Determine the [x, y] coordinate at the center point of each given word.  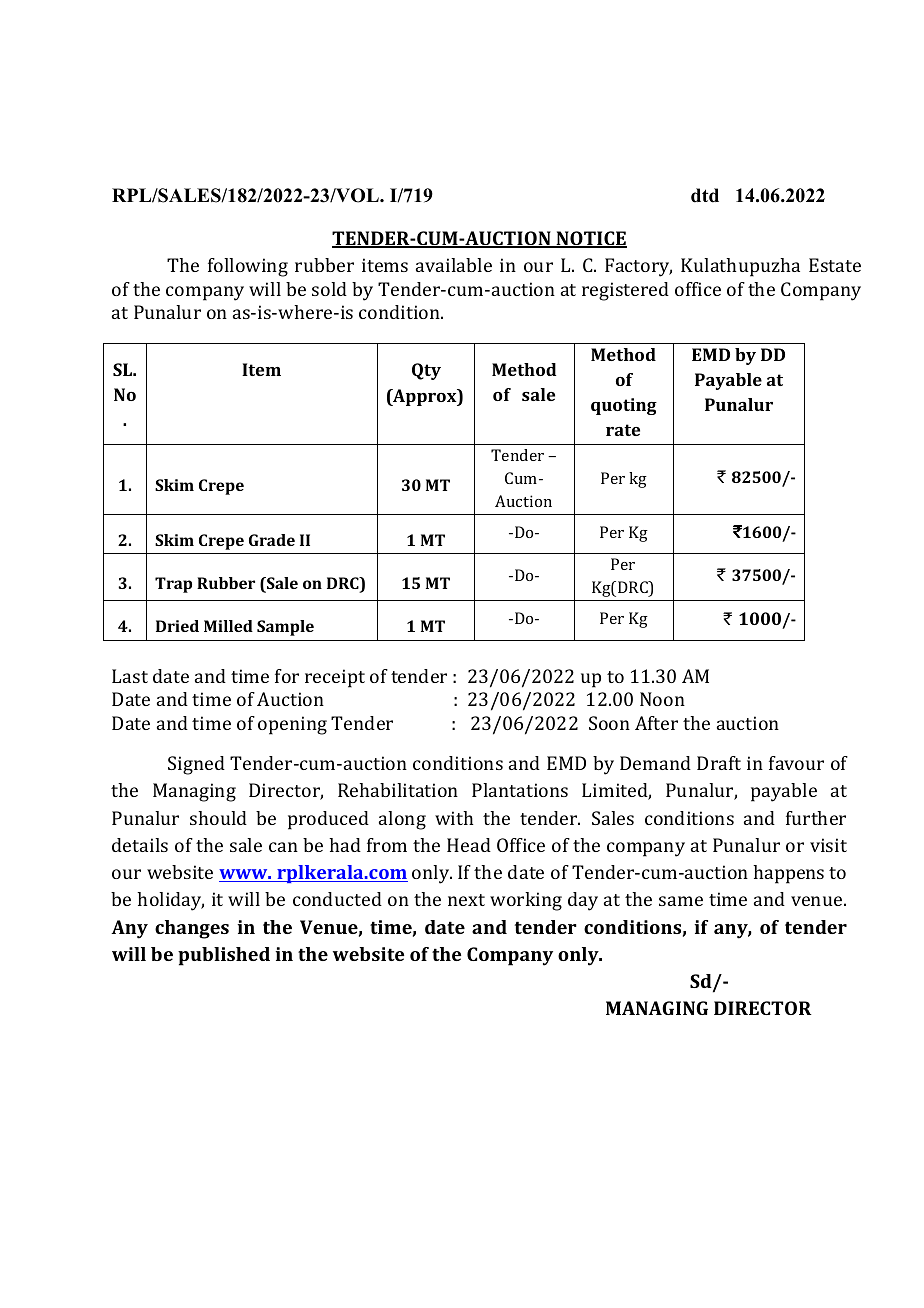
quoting [624, 406]
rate [623, 430]
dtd [705, 195]
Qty [426, 371]
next [466, 900]
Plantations [520, 790]
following [248, 267]
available [454, 265]
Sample [285, 628]
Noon [662, 699]
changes [192, 929]
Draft [719, 763]
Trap [173, 585]
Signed [196, 765]
